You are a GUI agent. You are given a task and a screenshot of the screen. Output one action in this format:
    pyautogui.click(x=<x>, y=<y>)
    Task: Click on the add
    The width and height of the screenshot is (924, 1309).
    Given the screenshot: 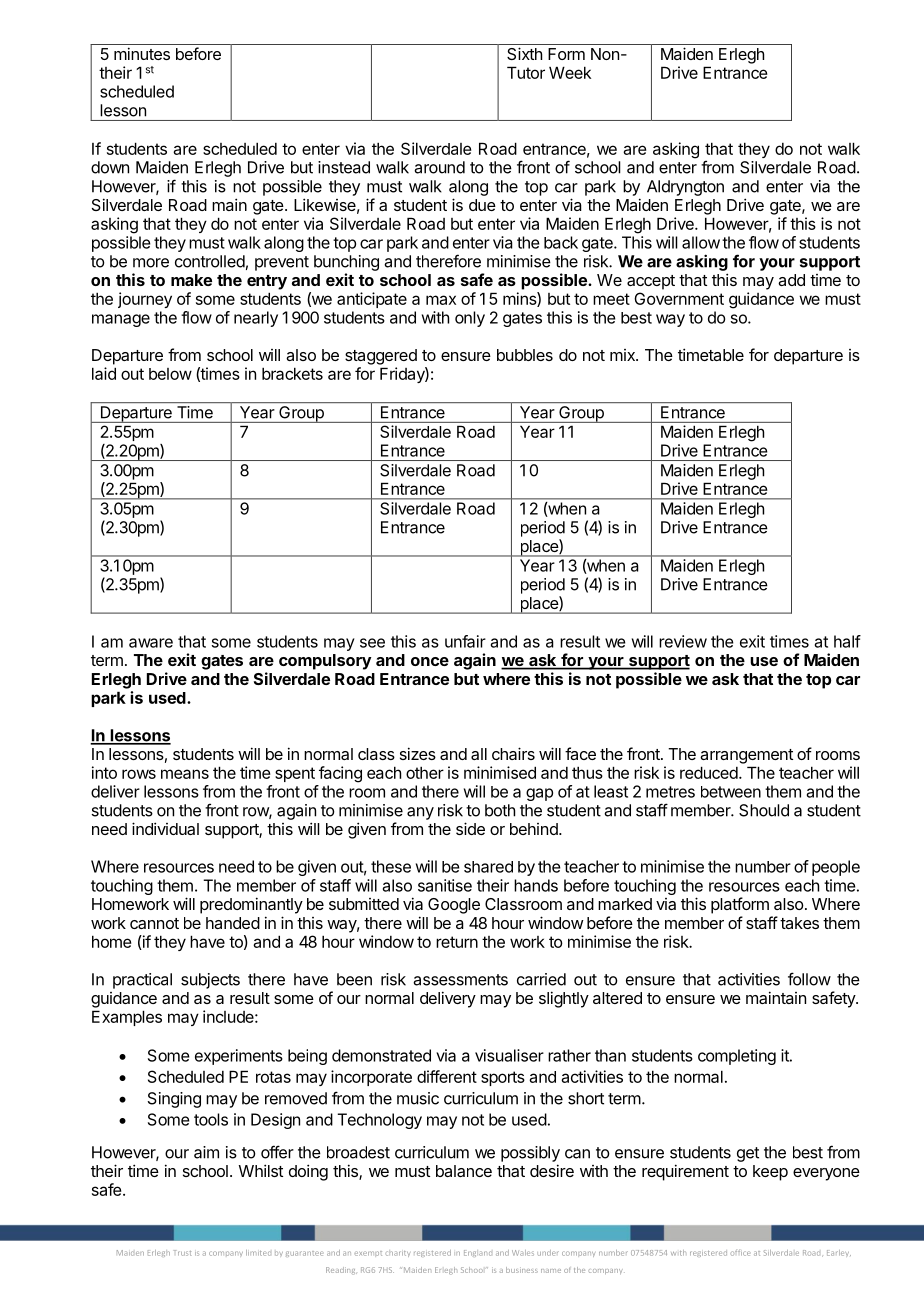 What is the action you would take?
    pyautogui.click(x=791, y=280)
